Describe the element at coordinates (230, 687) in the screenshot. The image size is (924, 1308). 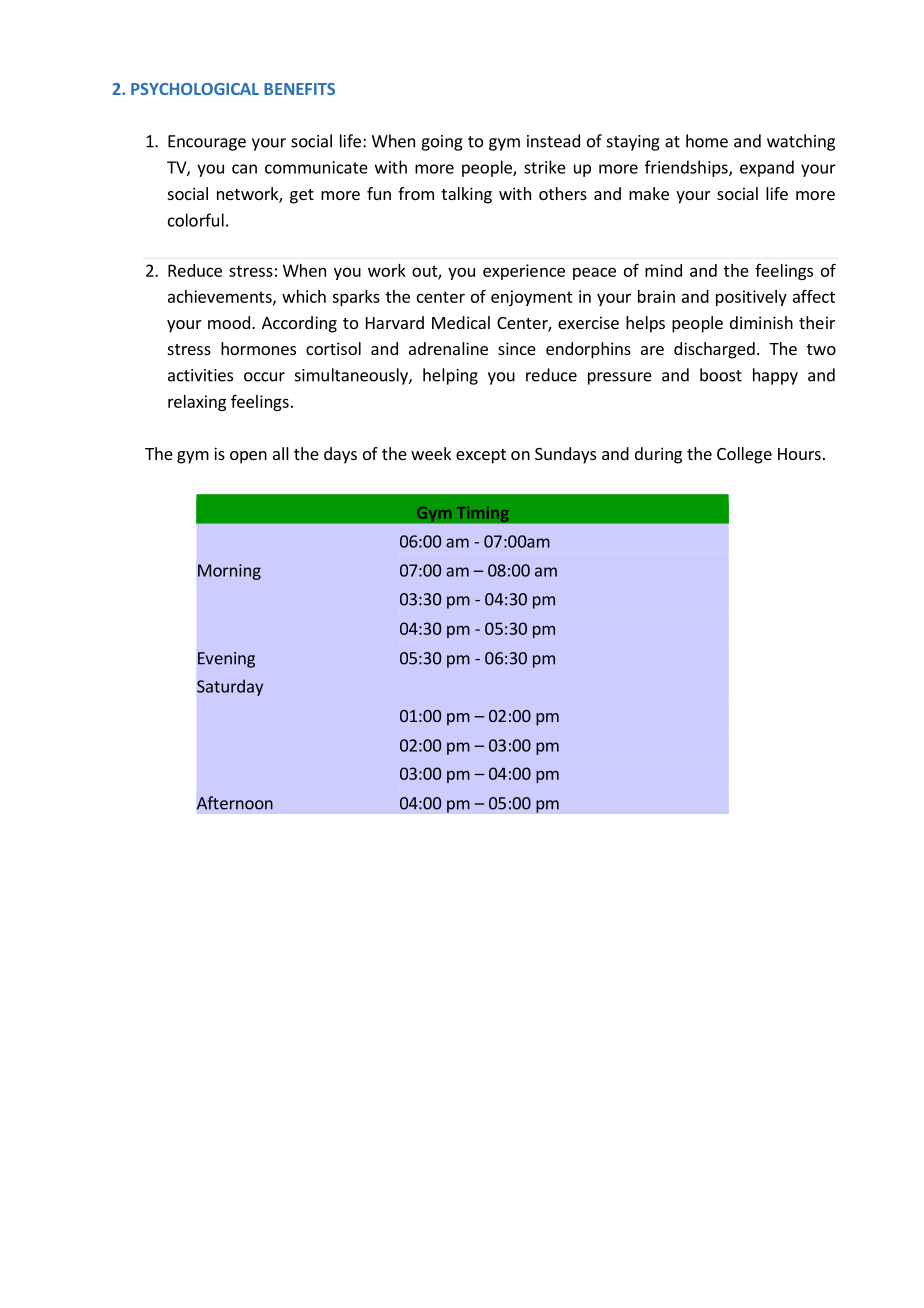
I see `Saturday` at that location.
